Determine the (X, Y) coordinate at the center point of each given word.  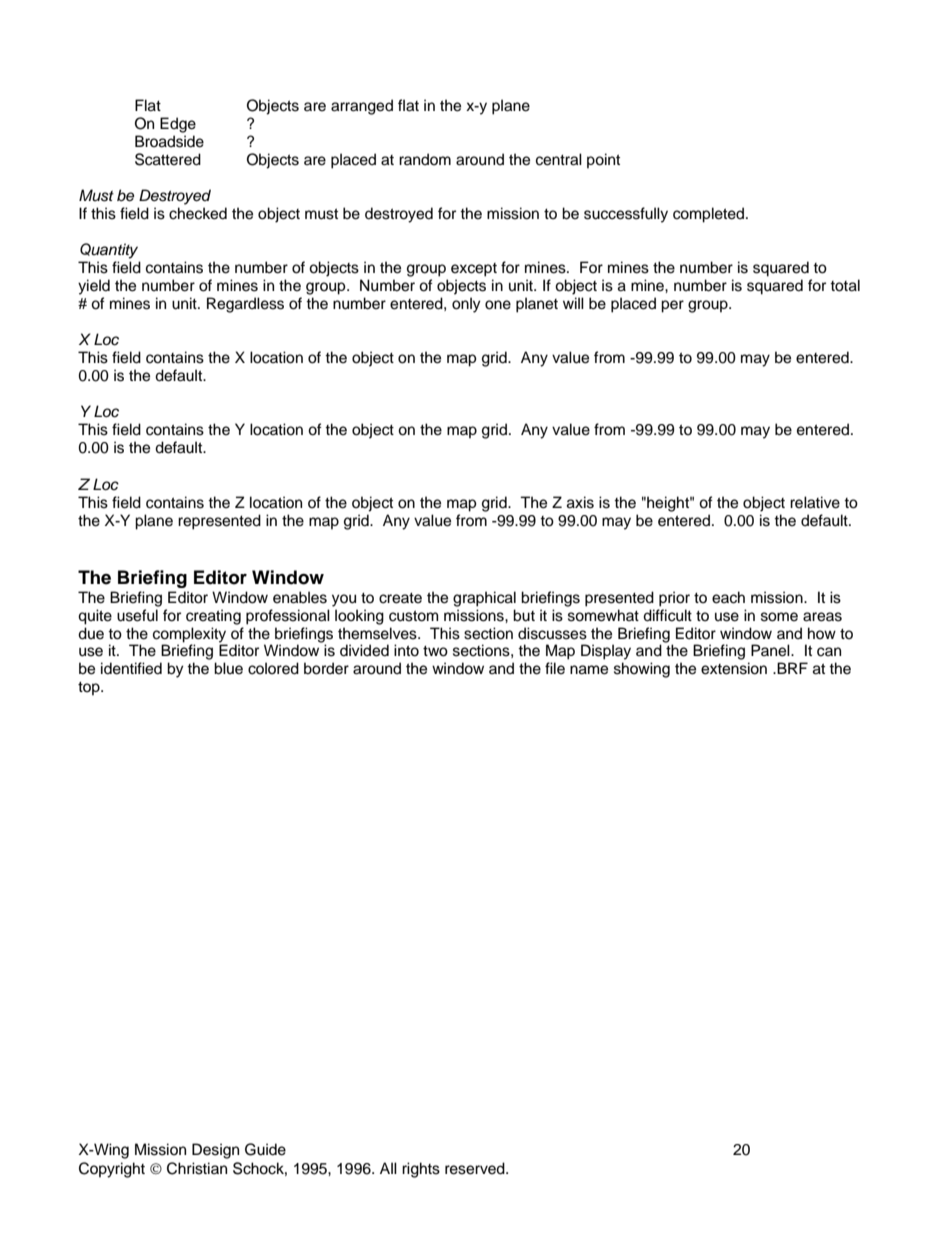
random (425, 159)
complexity (189, 635)
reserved (476, 1168)
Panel (771, 650)
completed (710, 215)
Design (215, 1151)
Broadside (169, 141)
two (435, 651)
